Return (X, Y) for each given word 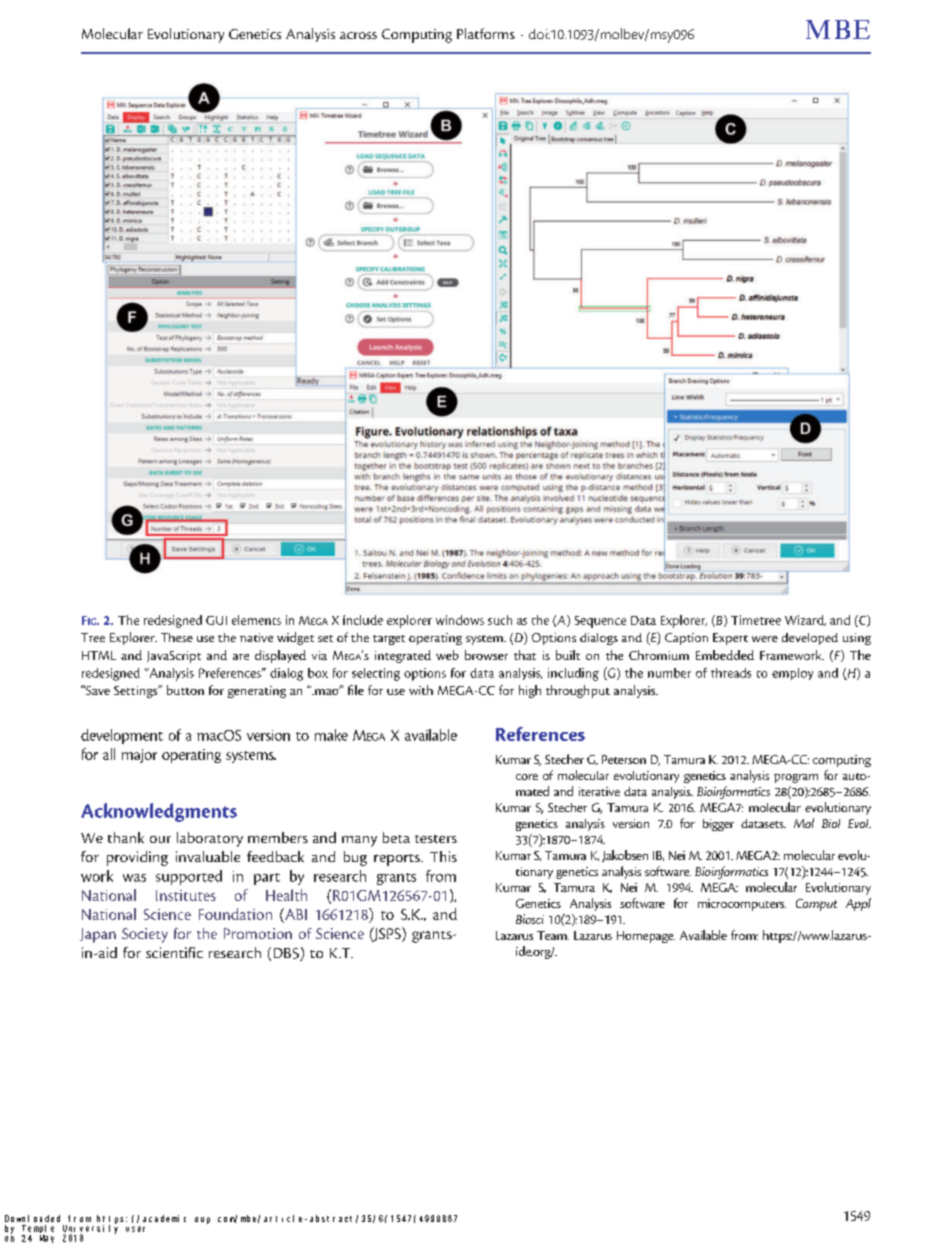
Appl (858, 904)
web (447, 655)
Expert (730, 639)
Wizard (805, 620)
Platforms (486, 33)
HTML (99, 655)
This (443, 856)
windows (460, 620)
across (358, 35)
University (90, 1229)
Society (145, 935)
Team (553, 935)
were (765, 639)
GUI (216, 620)
